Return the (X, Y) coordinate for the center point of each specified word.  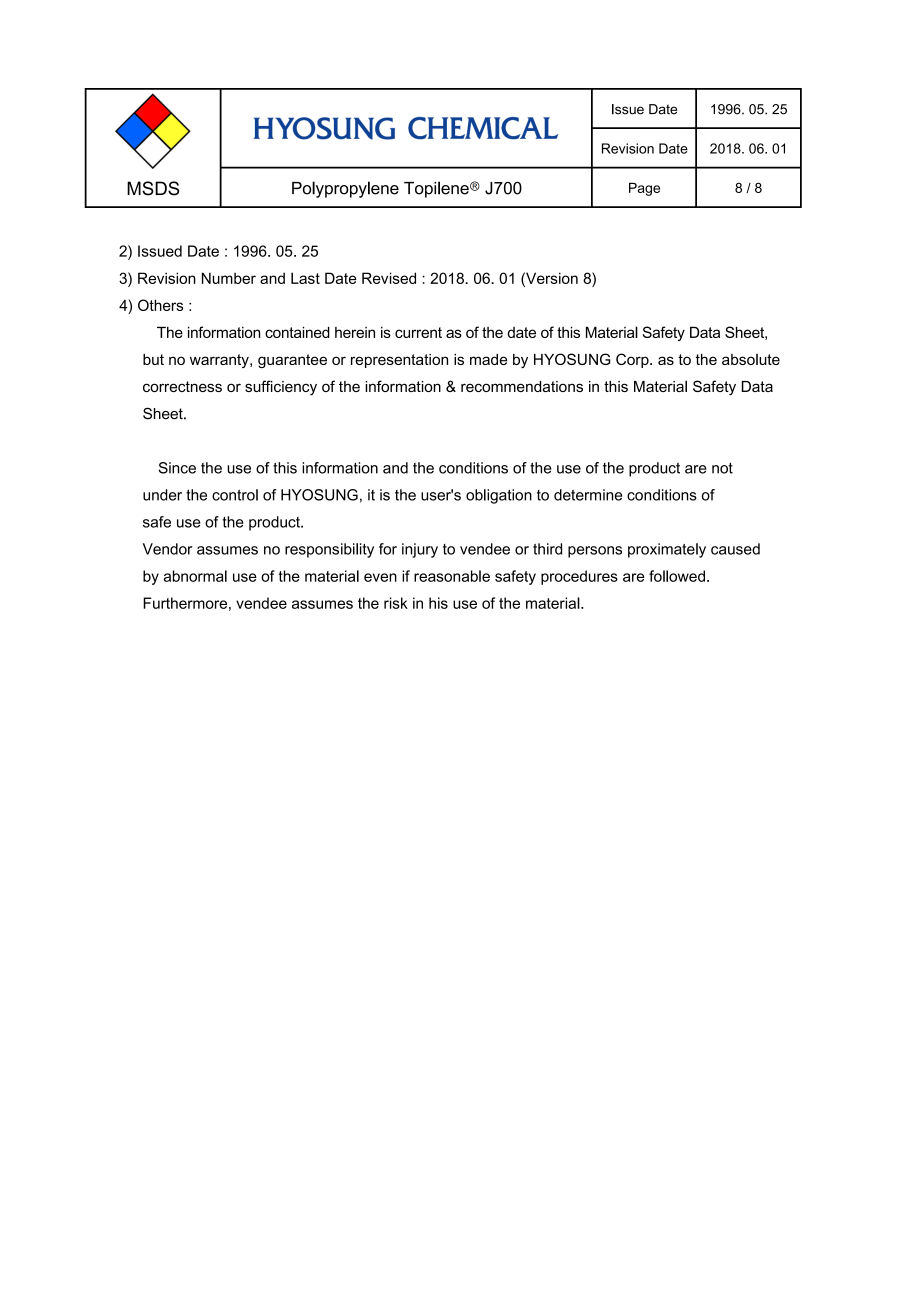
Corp (633, 360)
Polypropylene (345, 189)
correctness (182, 386)
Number (229, 278)
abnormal (195, 576)
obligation (499, 496)
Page (644, 189)
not (722, 468)
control (235, 495)
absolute (751, 359)
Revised (389, 278)
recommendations (522, 386)
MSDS (153, 188)
